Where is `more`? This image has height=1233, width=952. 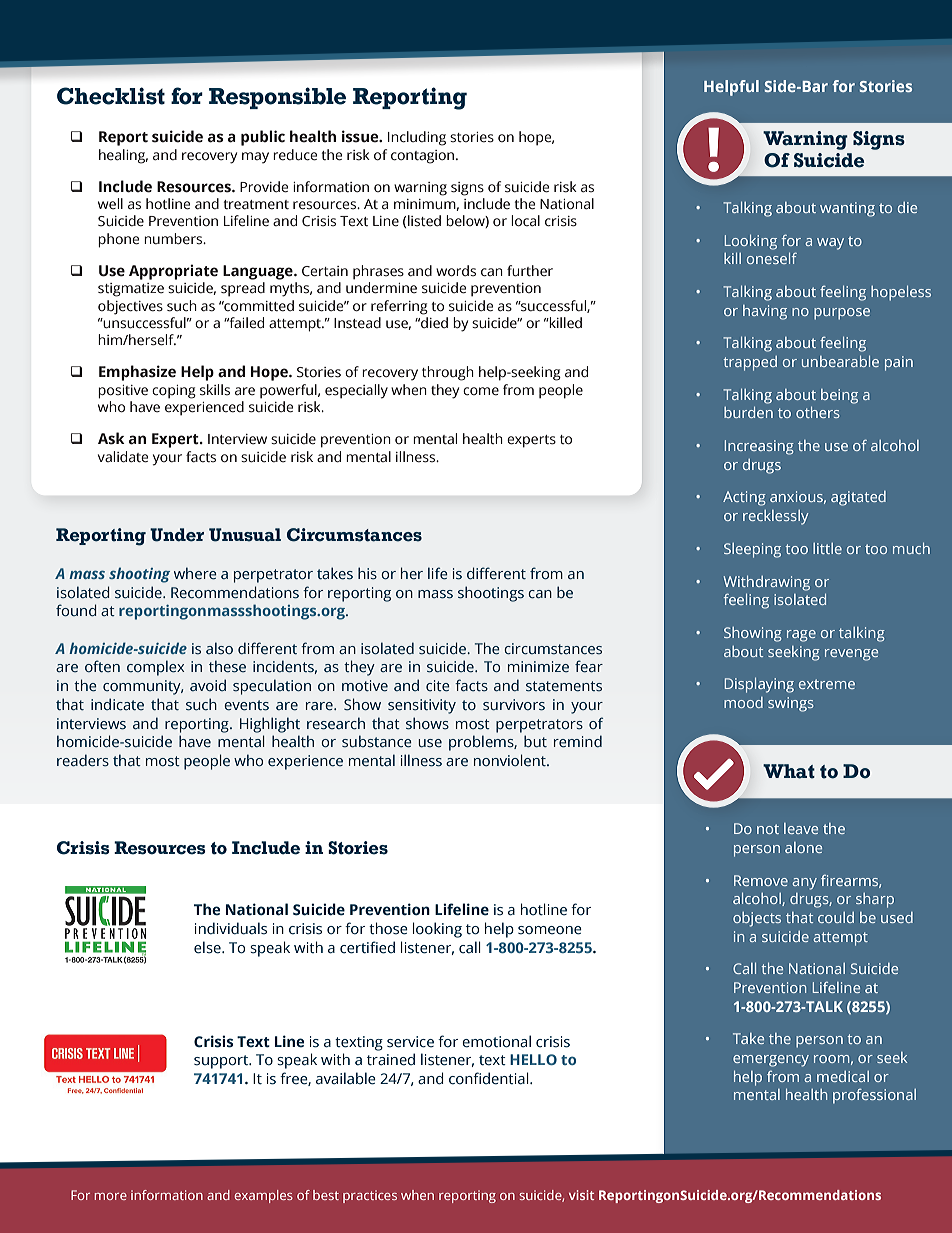 more is located at coordinates (111, 1196).
